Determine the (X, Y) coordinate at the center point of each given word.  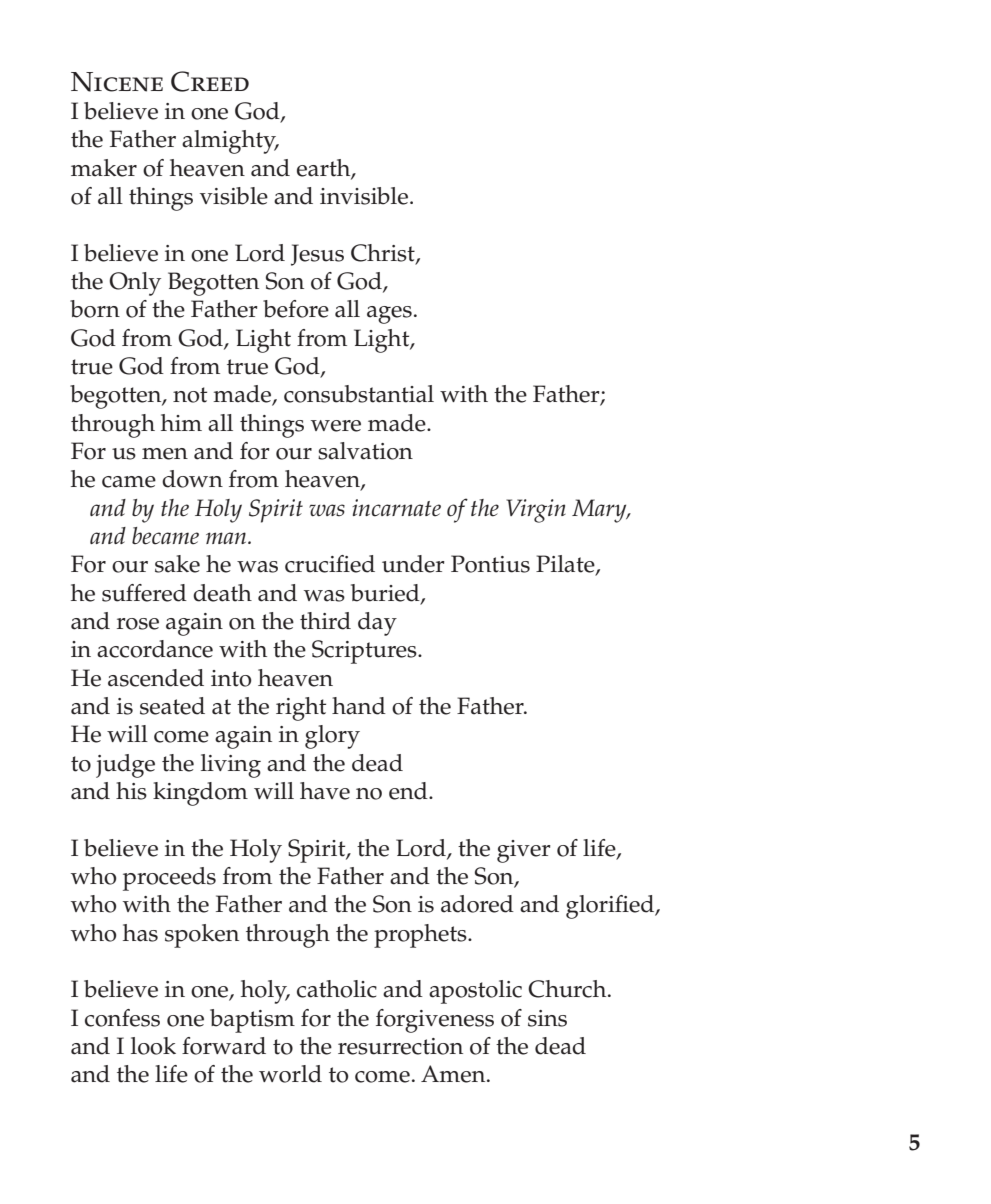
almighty (230, 142)
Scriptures (365, 652)
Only (135, 284)
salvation (365, 451)
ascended (156, 678)
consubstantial (359, 394)
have (325, 791)
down (192, 479)
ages (389, 315)
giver (524, 851)
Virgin (536, 511)
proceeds (169, 879)
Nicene (117, 82)
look (153, 1046)
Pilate (566, 565)
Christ (384, 254)
